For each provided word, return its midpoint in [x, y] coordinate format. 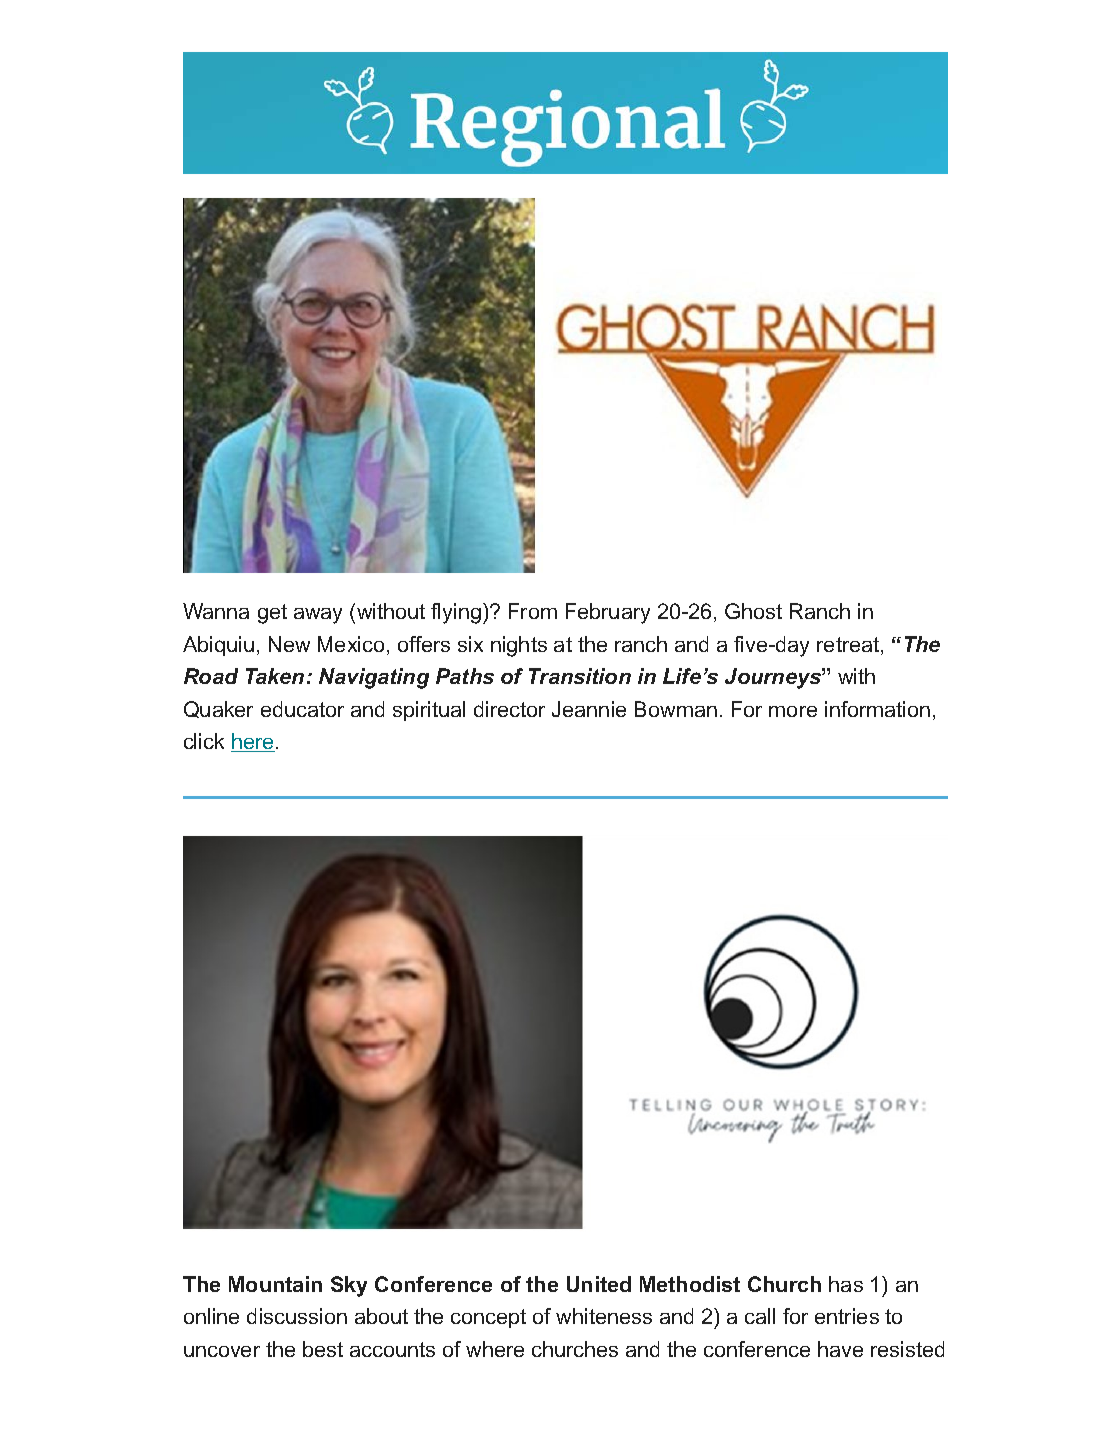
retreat [849, 646]
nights [519, 646]
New [289, 644]
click [204, 741]
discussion [297, 1316]
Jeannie [589, 709]
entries [847, 1316]
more [793, 711]
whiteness [604, 1316]
